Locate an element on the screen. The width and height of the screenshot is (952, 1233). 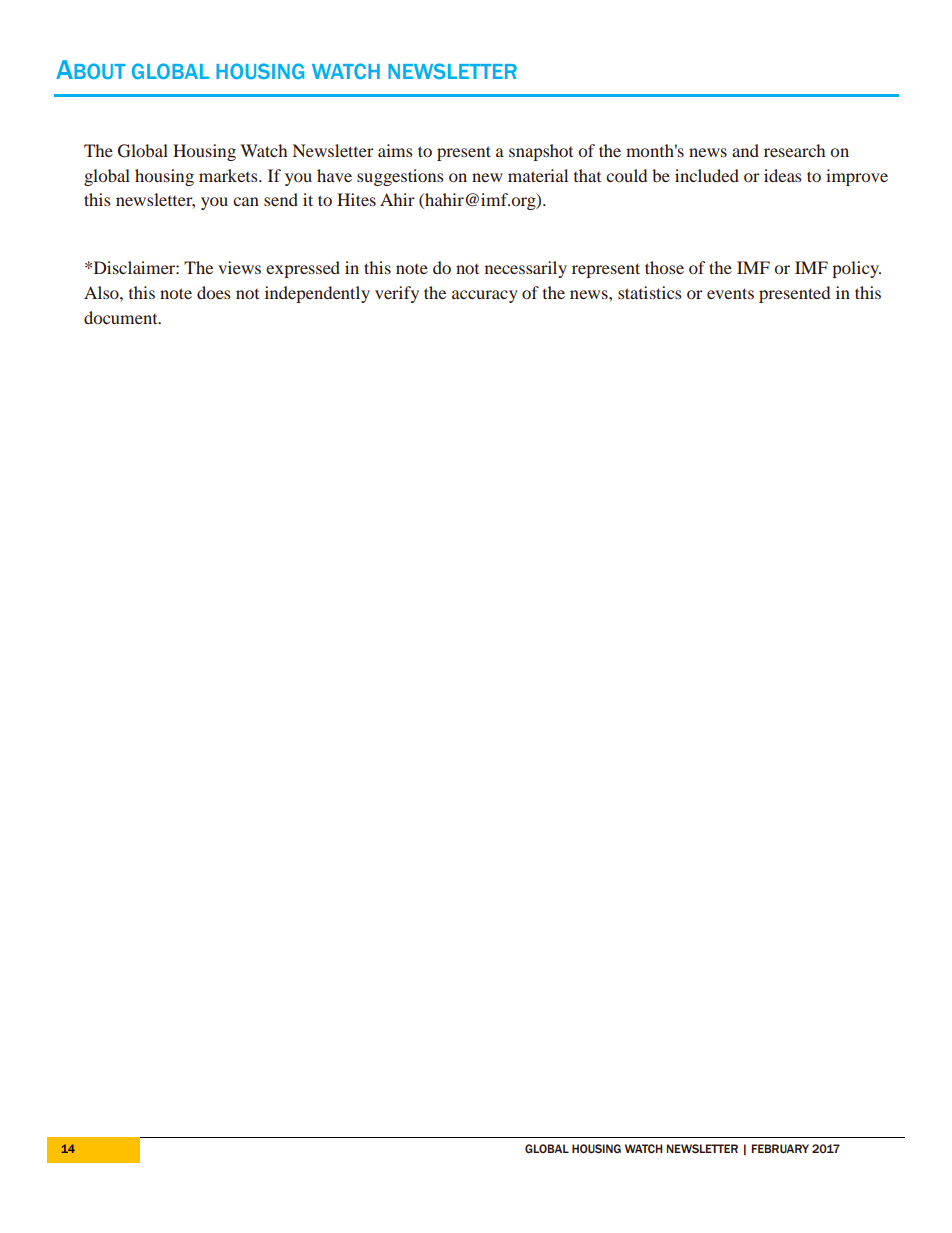
independently is located at coordinates (317, 294).
